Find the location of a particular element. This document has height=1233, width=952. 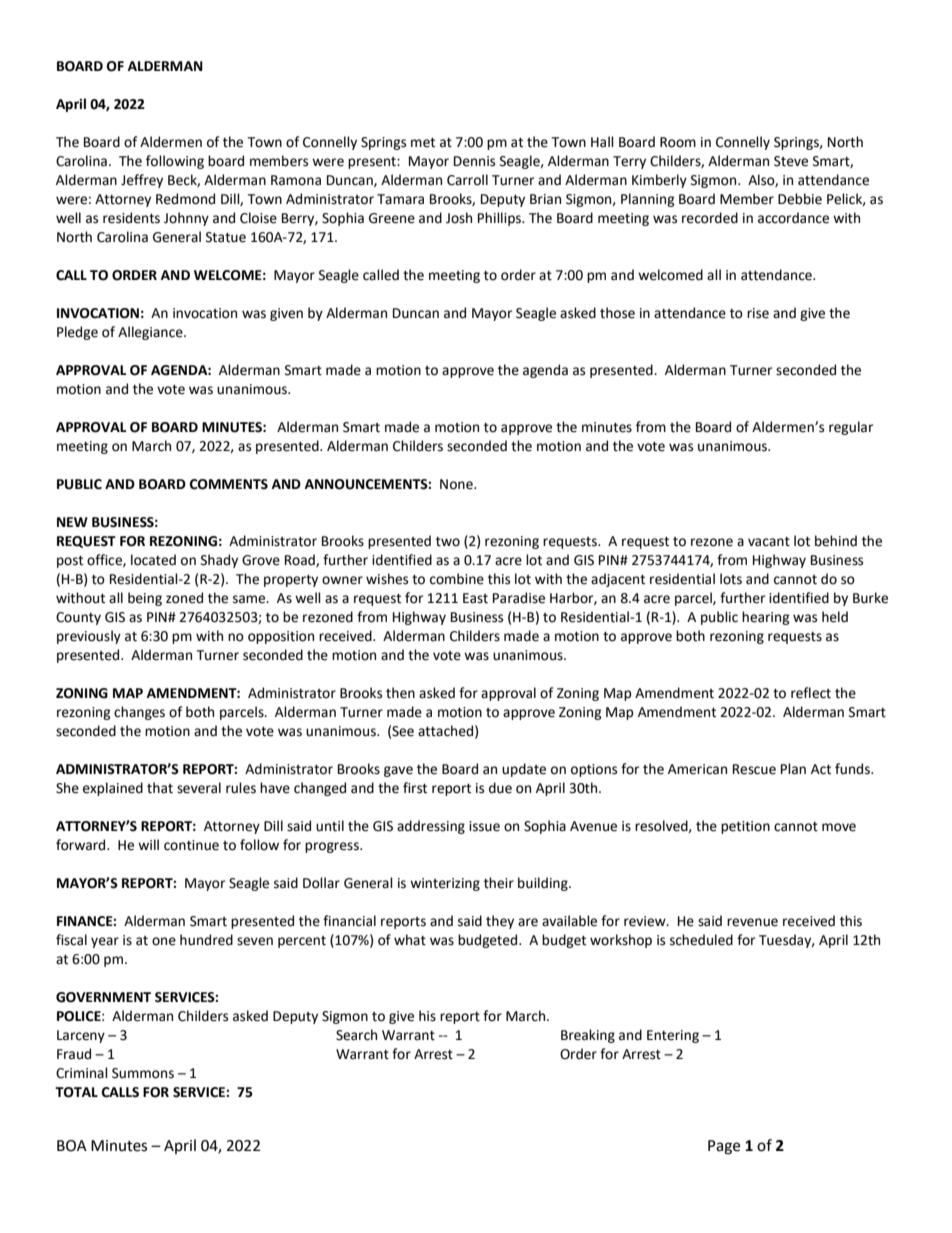

Summons is located at coordinates (143, 1073).
